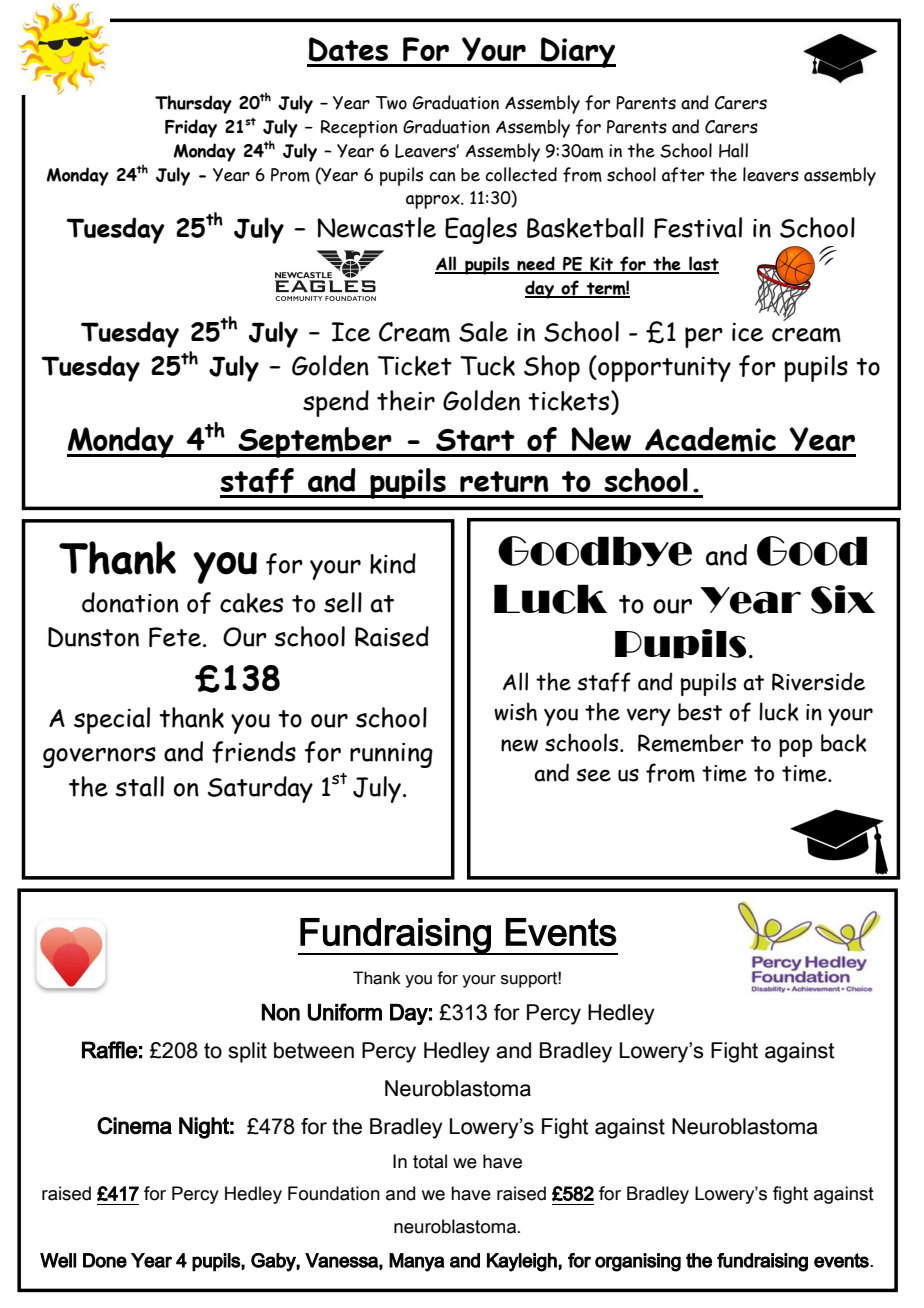 This screenshot has width=924, height=1308. Describe the element at coordinates (663, 369) in the screenshot. I see `opportunity` at that location.
